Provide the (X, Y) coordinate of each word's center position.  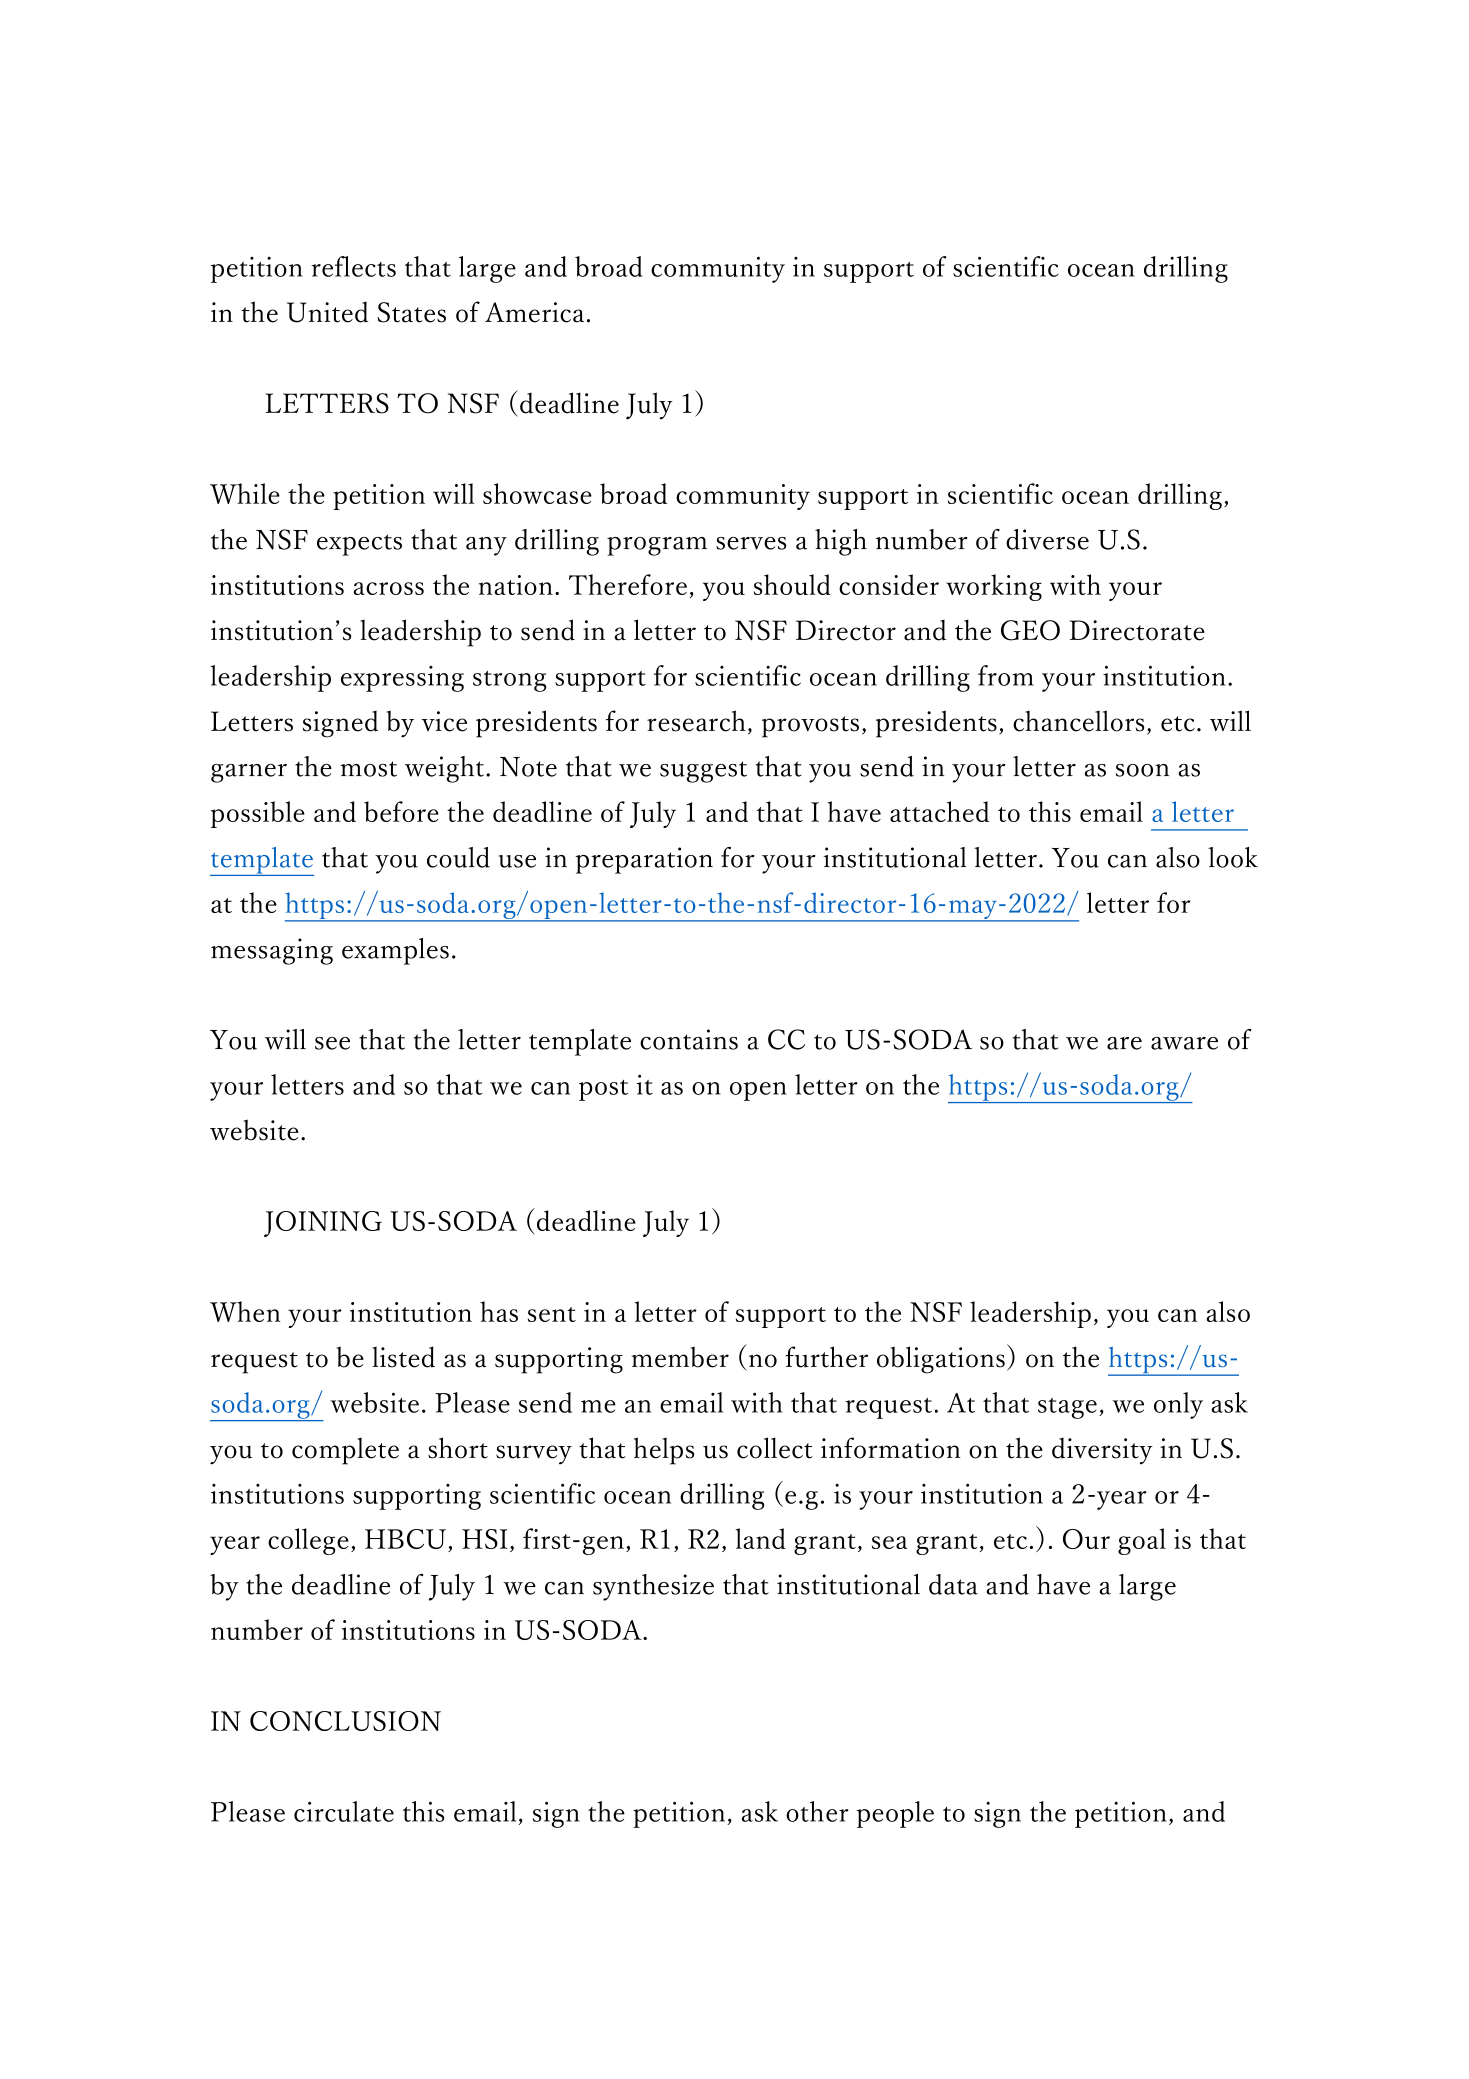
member (680, 1357)
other (817, 1811)
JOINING (323, 1224)
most (368, 769)
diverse (1047, 539)
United (327, 312)
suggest (703, 772)
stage (1067, 1408)
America (534, 312)
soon (1142, 770)
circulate (344, 1811)
